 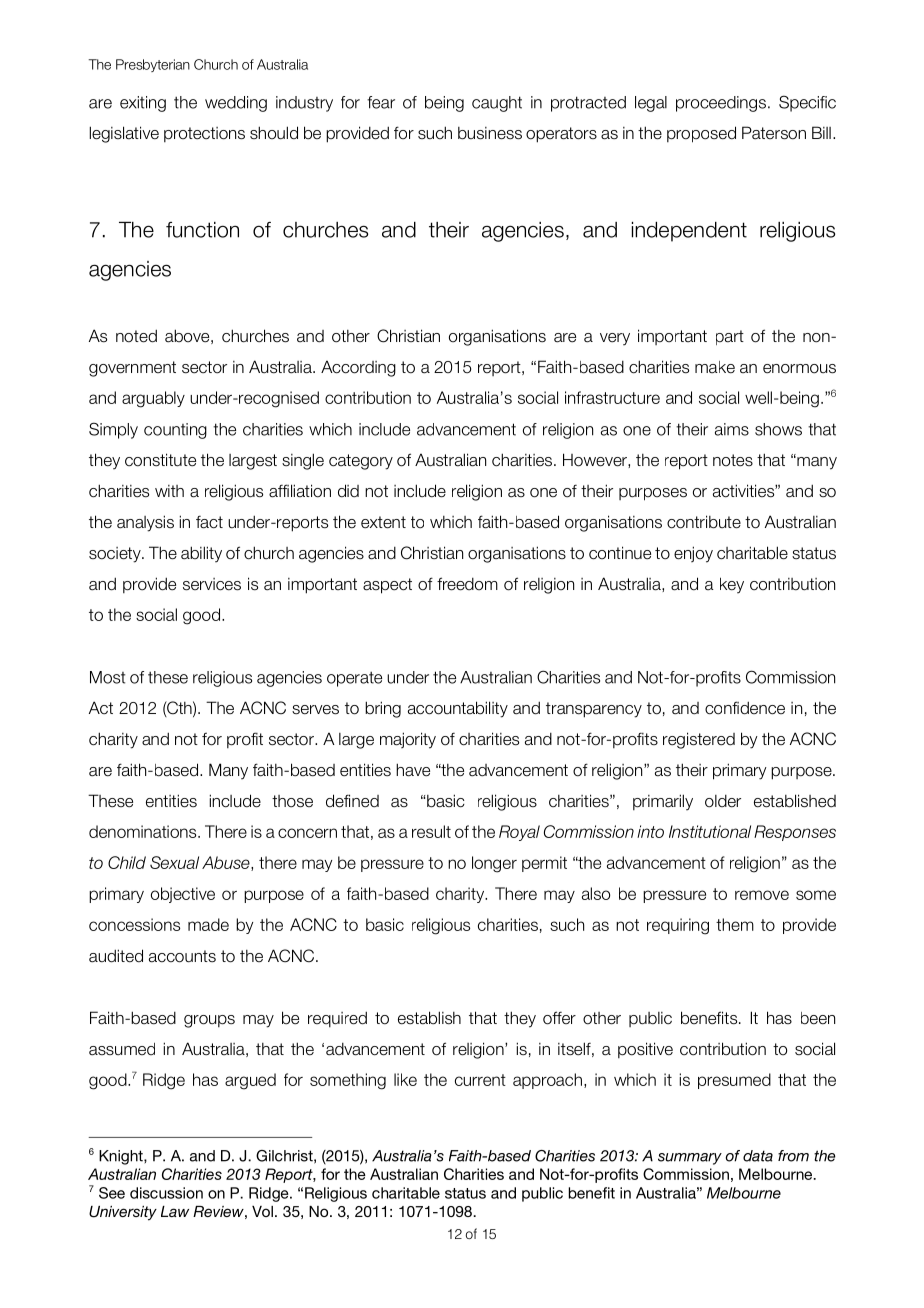 I want to click on According, so click(x=358, y=369).
